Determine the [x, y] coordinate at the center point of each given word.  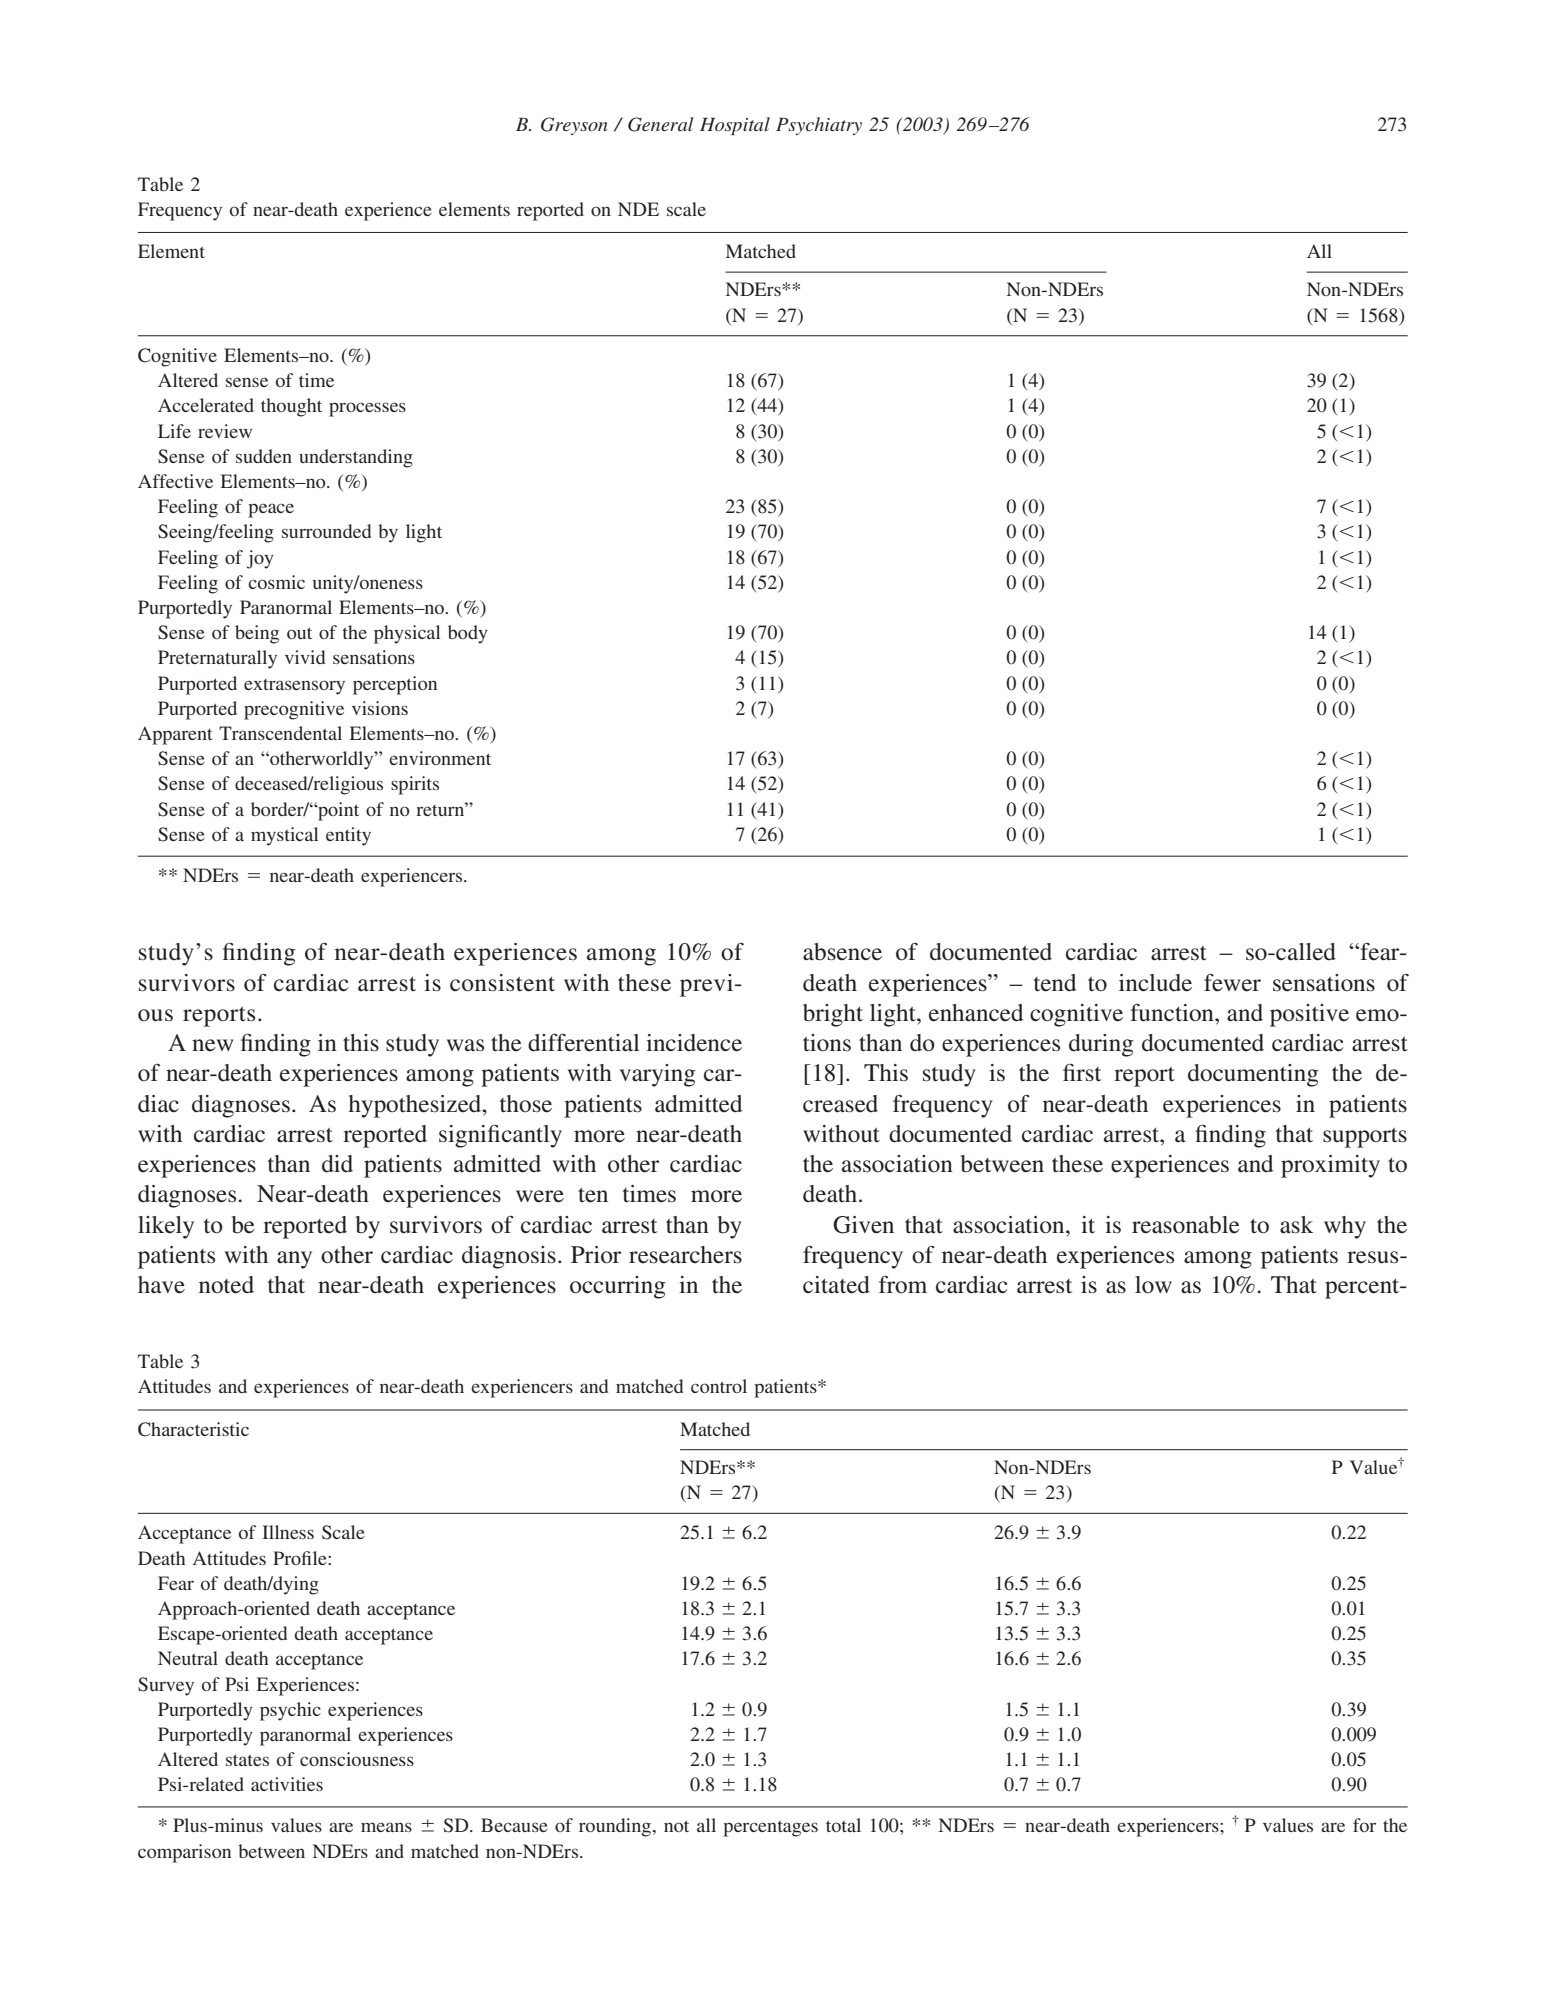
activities [287, 1784]
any [294, 1260]
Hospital [735, 126]
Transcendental [280, 733]
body [468, 634]
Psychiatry [819, 126]
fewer [1232, 983]
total [843, 1825]
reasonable [1186, 1225]
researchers [685, 1255]
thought [291, 407]
